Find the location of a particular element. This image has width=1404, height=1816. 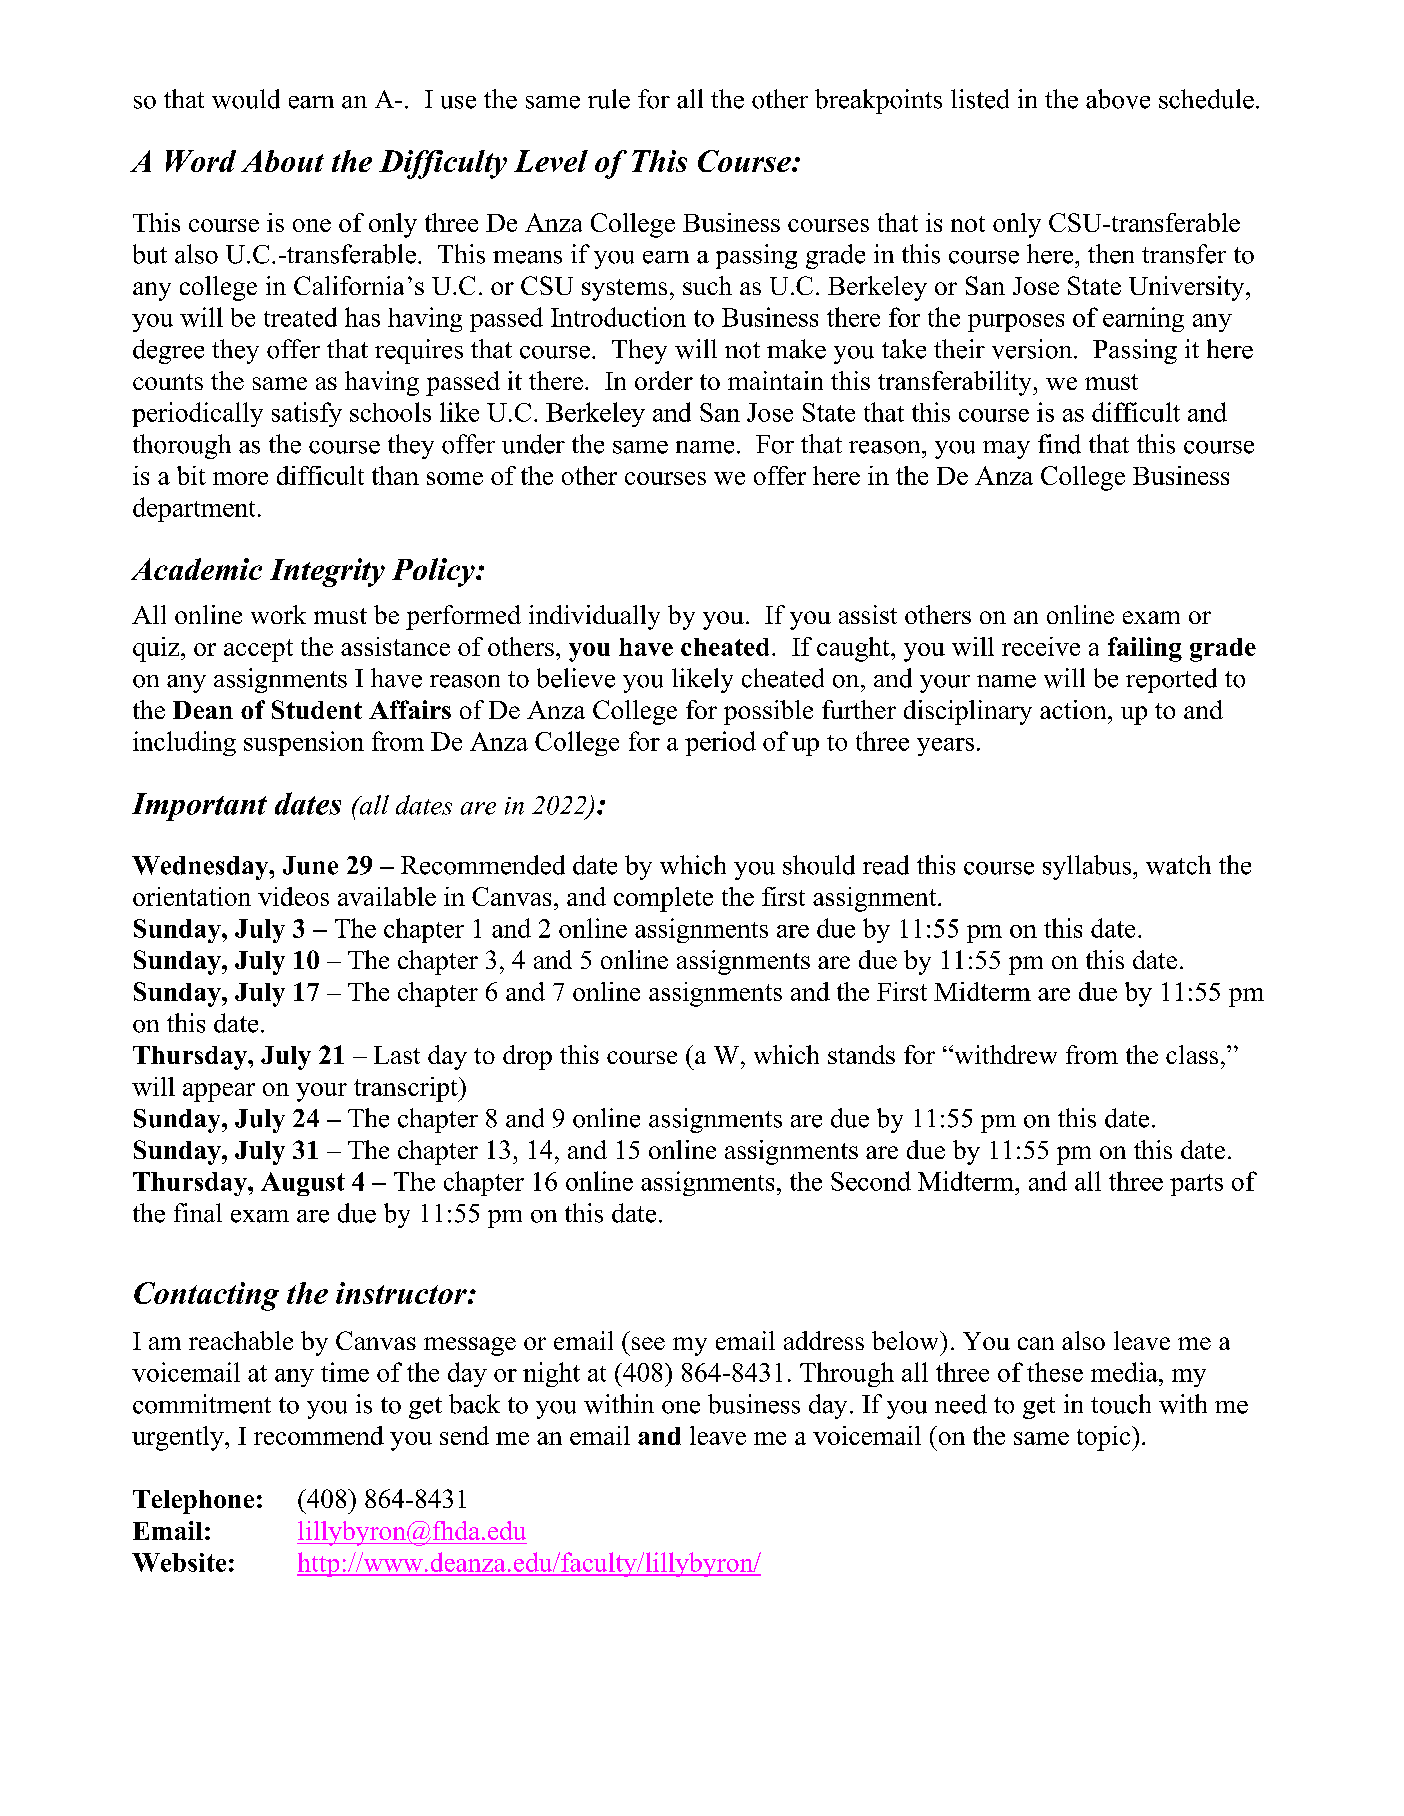

Telephone is located at coordinates (193, 1502).
